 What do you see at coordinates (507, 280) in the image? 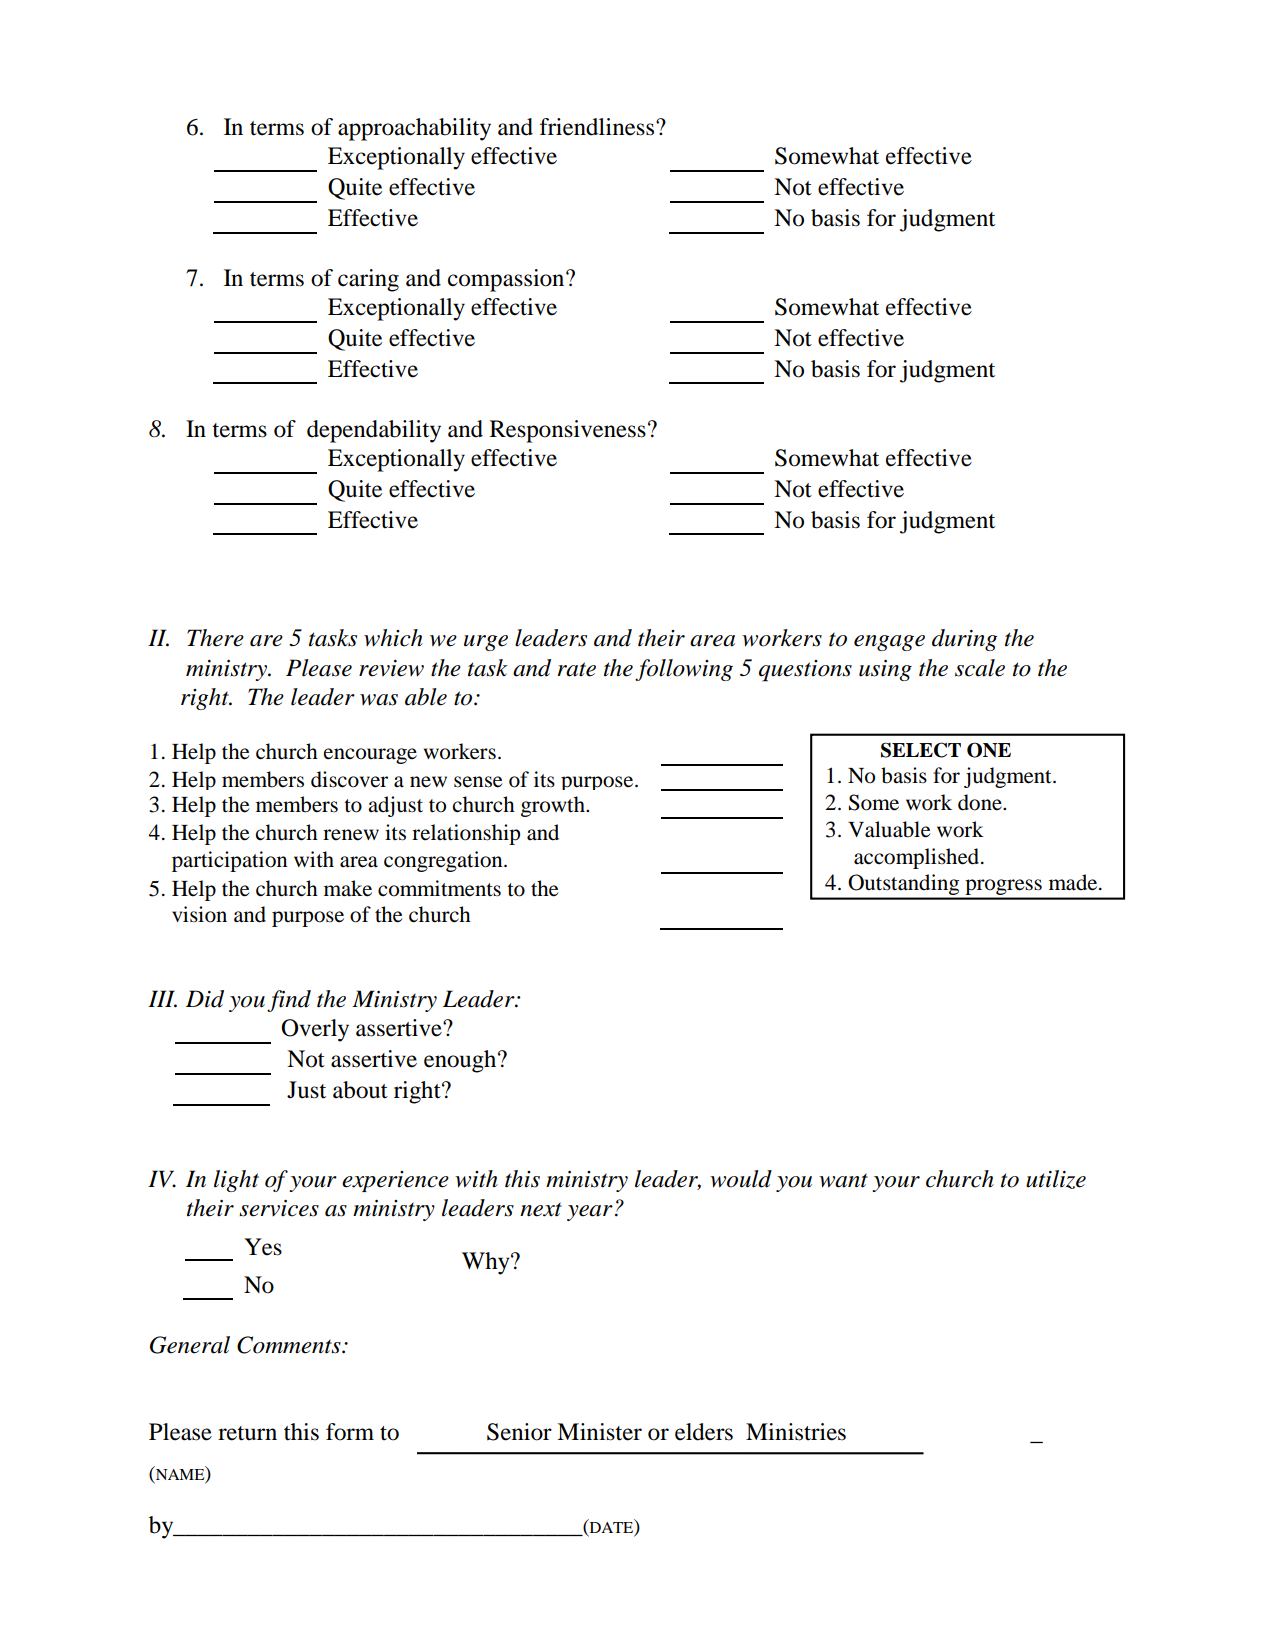
I see `compassion` at bounding box center [507, 280].
